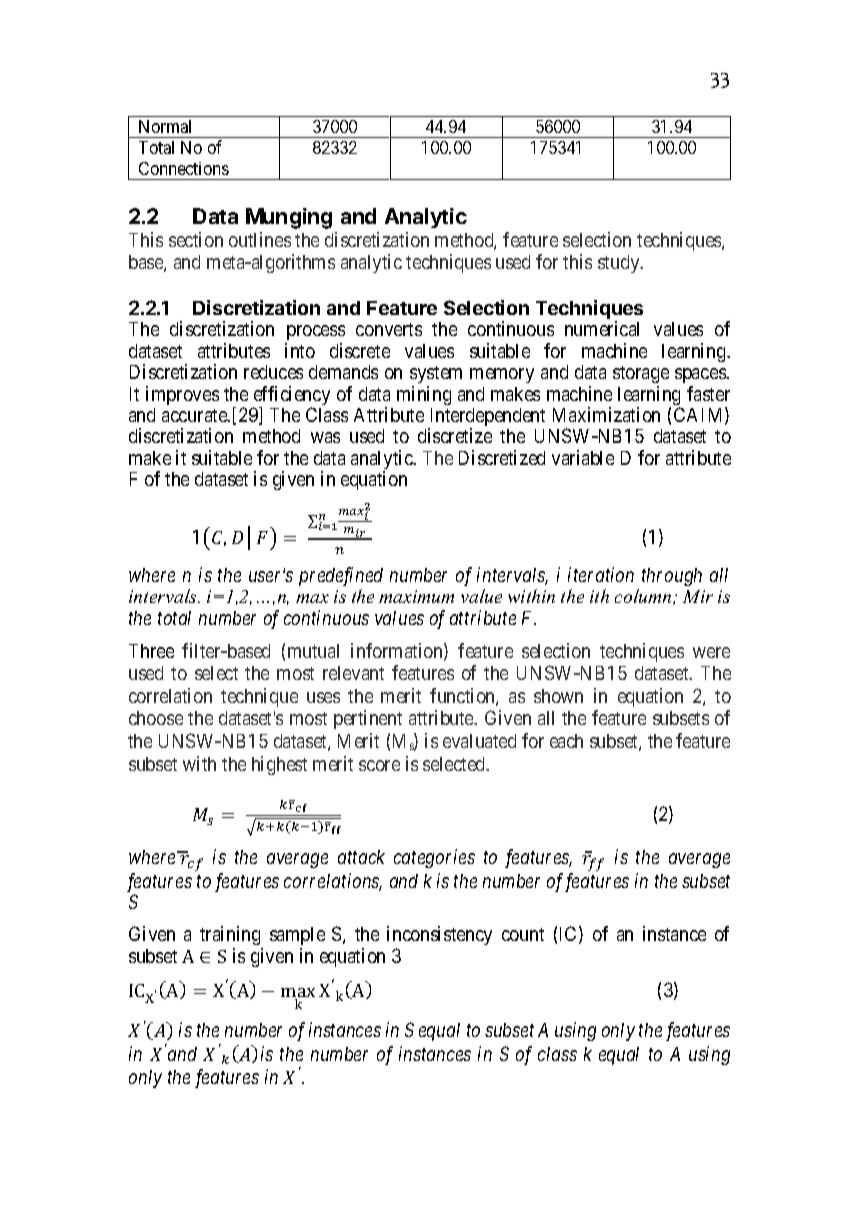 The width and height of the screenshot is (859, 1213). I want to click on study, so click(620, 264).
